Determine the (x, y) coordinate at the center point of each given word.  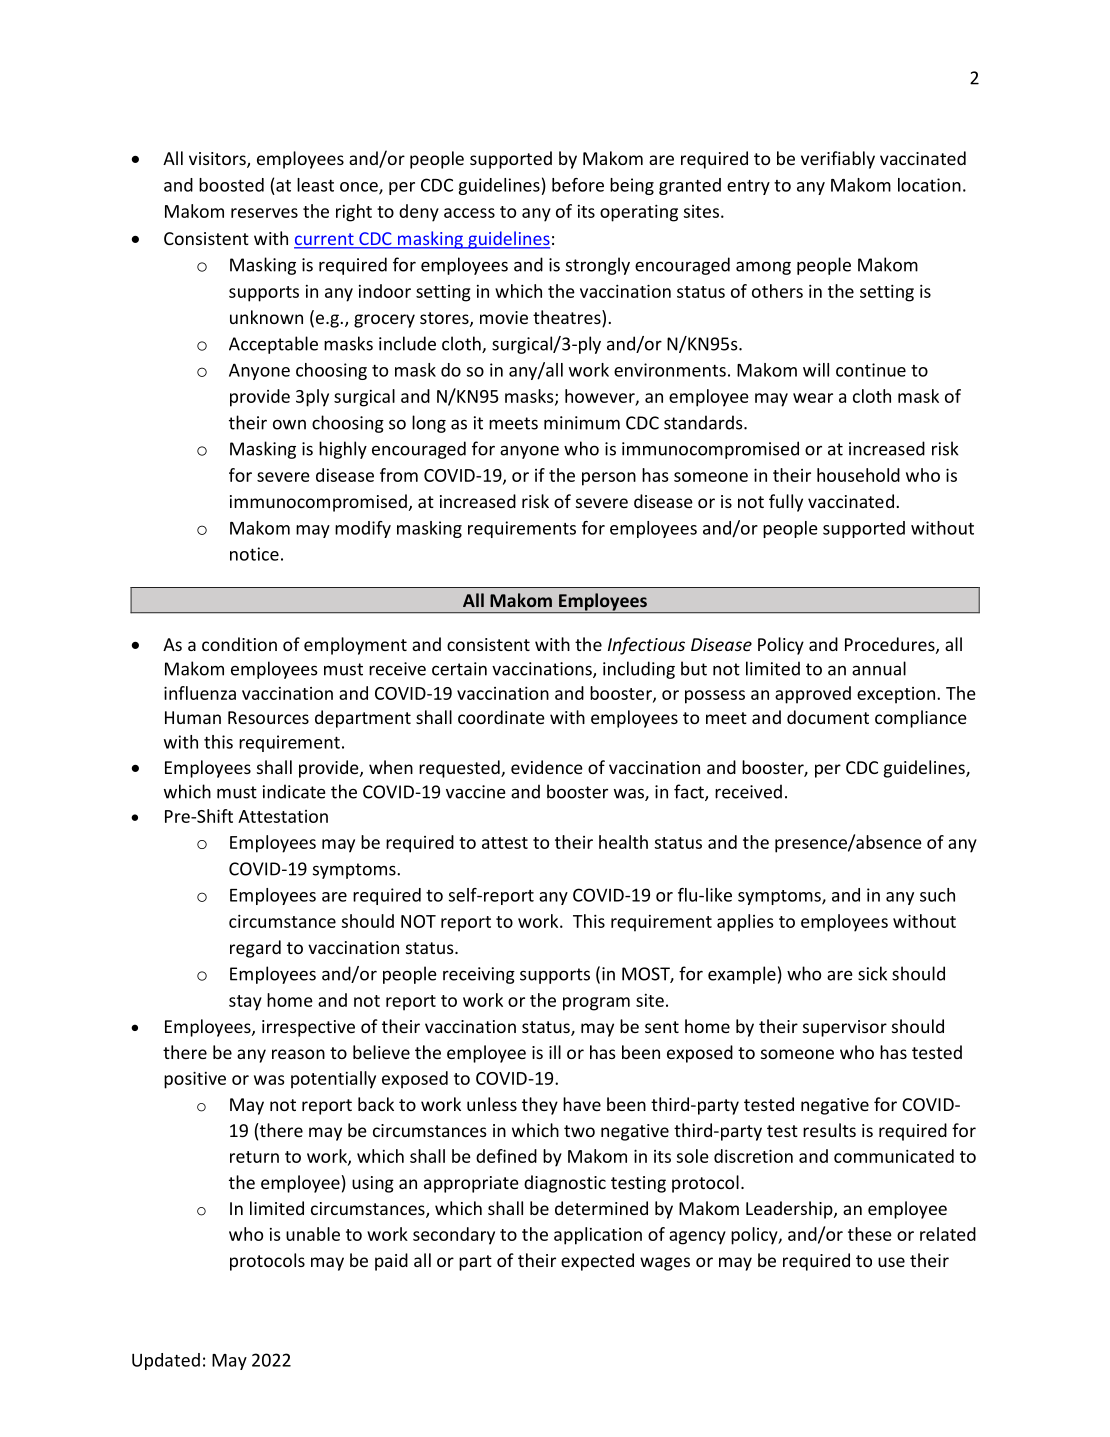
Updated (166, 1361)
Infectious (646, 646)
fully (786, 503)
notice (254, 554)
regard (255, 949)
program (596, 1004)
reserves (264, 213)
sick (872, 973)
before (578, 185)
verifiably (838, 160)
